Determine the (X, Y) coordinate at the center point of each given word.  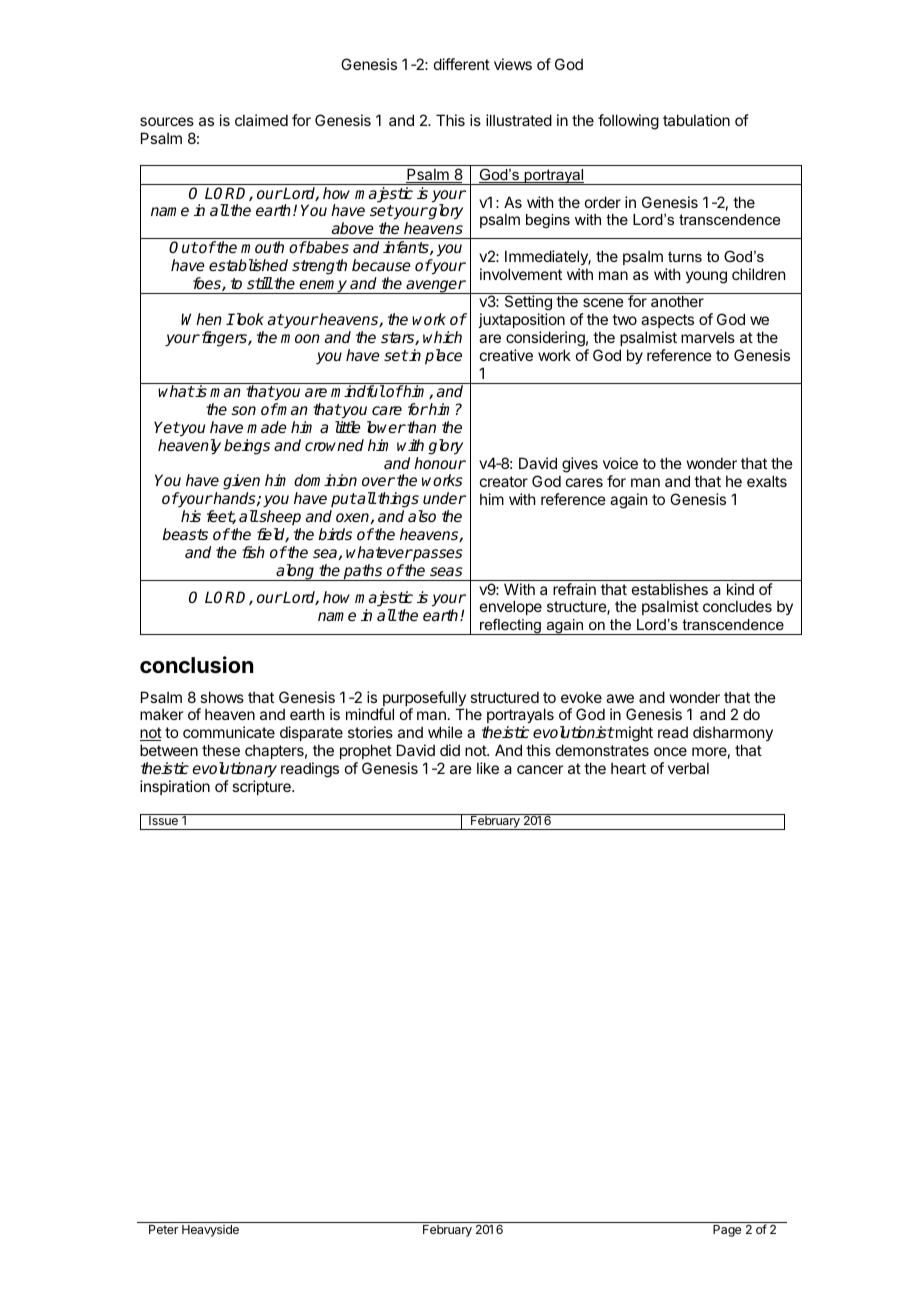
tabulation (696, 120)
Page (727, 1231)
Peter (163, 1229)
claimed (261, 120)
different (462, 64)
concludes (737, 606)
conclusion (197, 665)
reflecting (510, 626)
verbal (688, 768)
